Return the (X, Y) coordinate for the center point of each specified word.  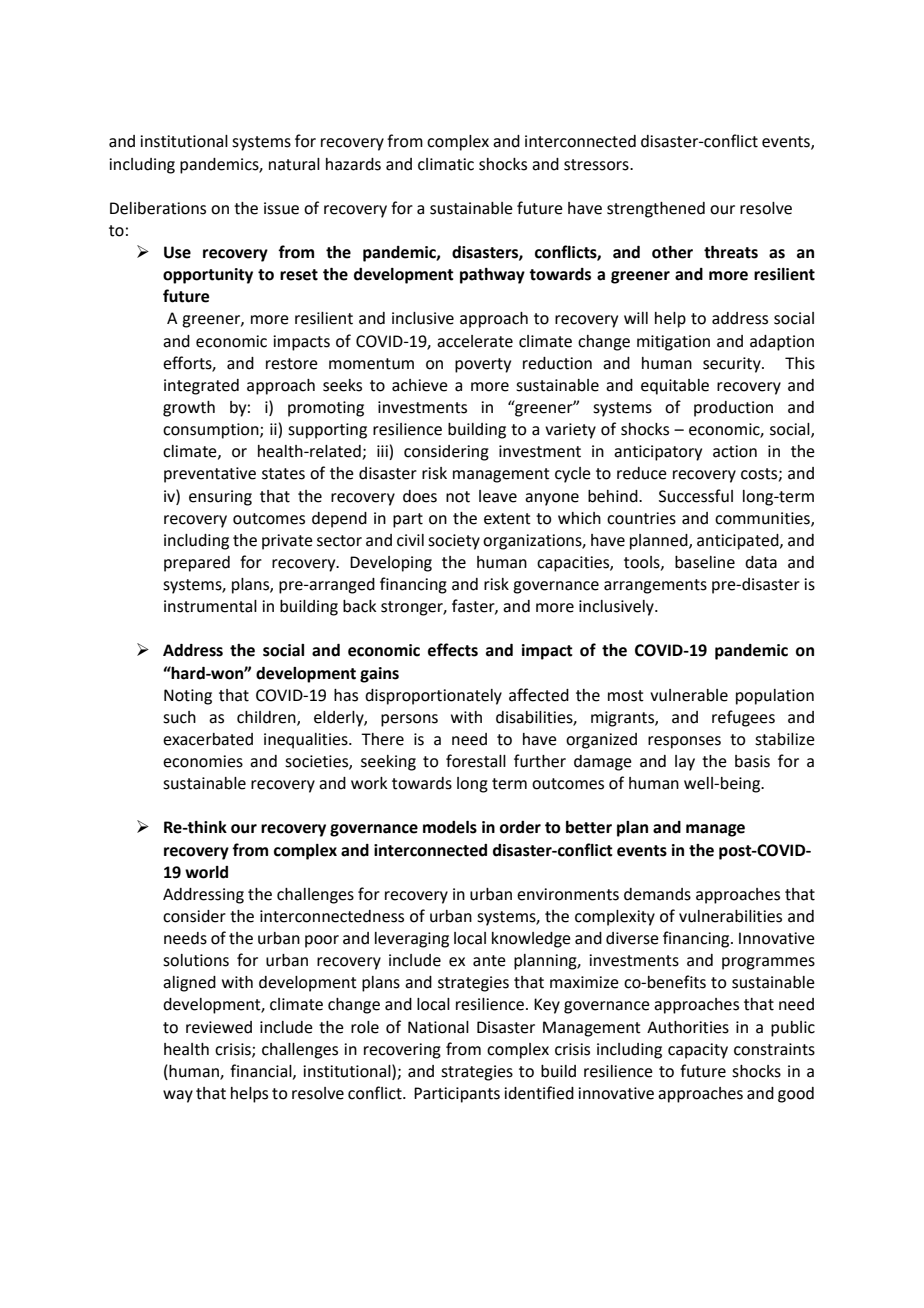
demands (657, 894)
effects (453, 650)
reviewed (219, 1027)
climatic (446, 164)
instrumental (210, 606)
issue (281, 208)
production (733, 409)
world (206, 872)
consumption (212, 431)
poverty (483, 365)
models (450, 827)
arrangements (655, 586)
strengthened (656, 210)
